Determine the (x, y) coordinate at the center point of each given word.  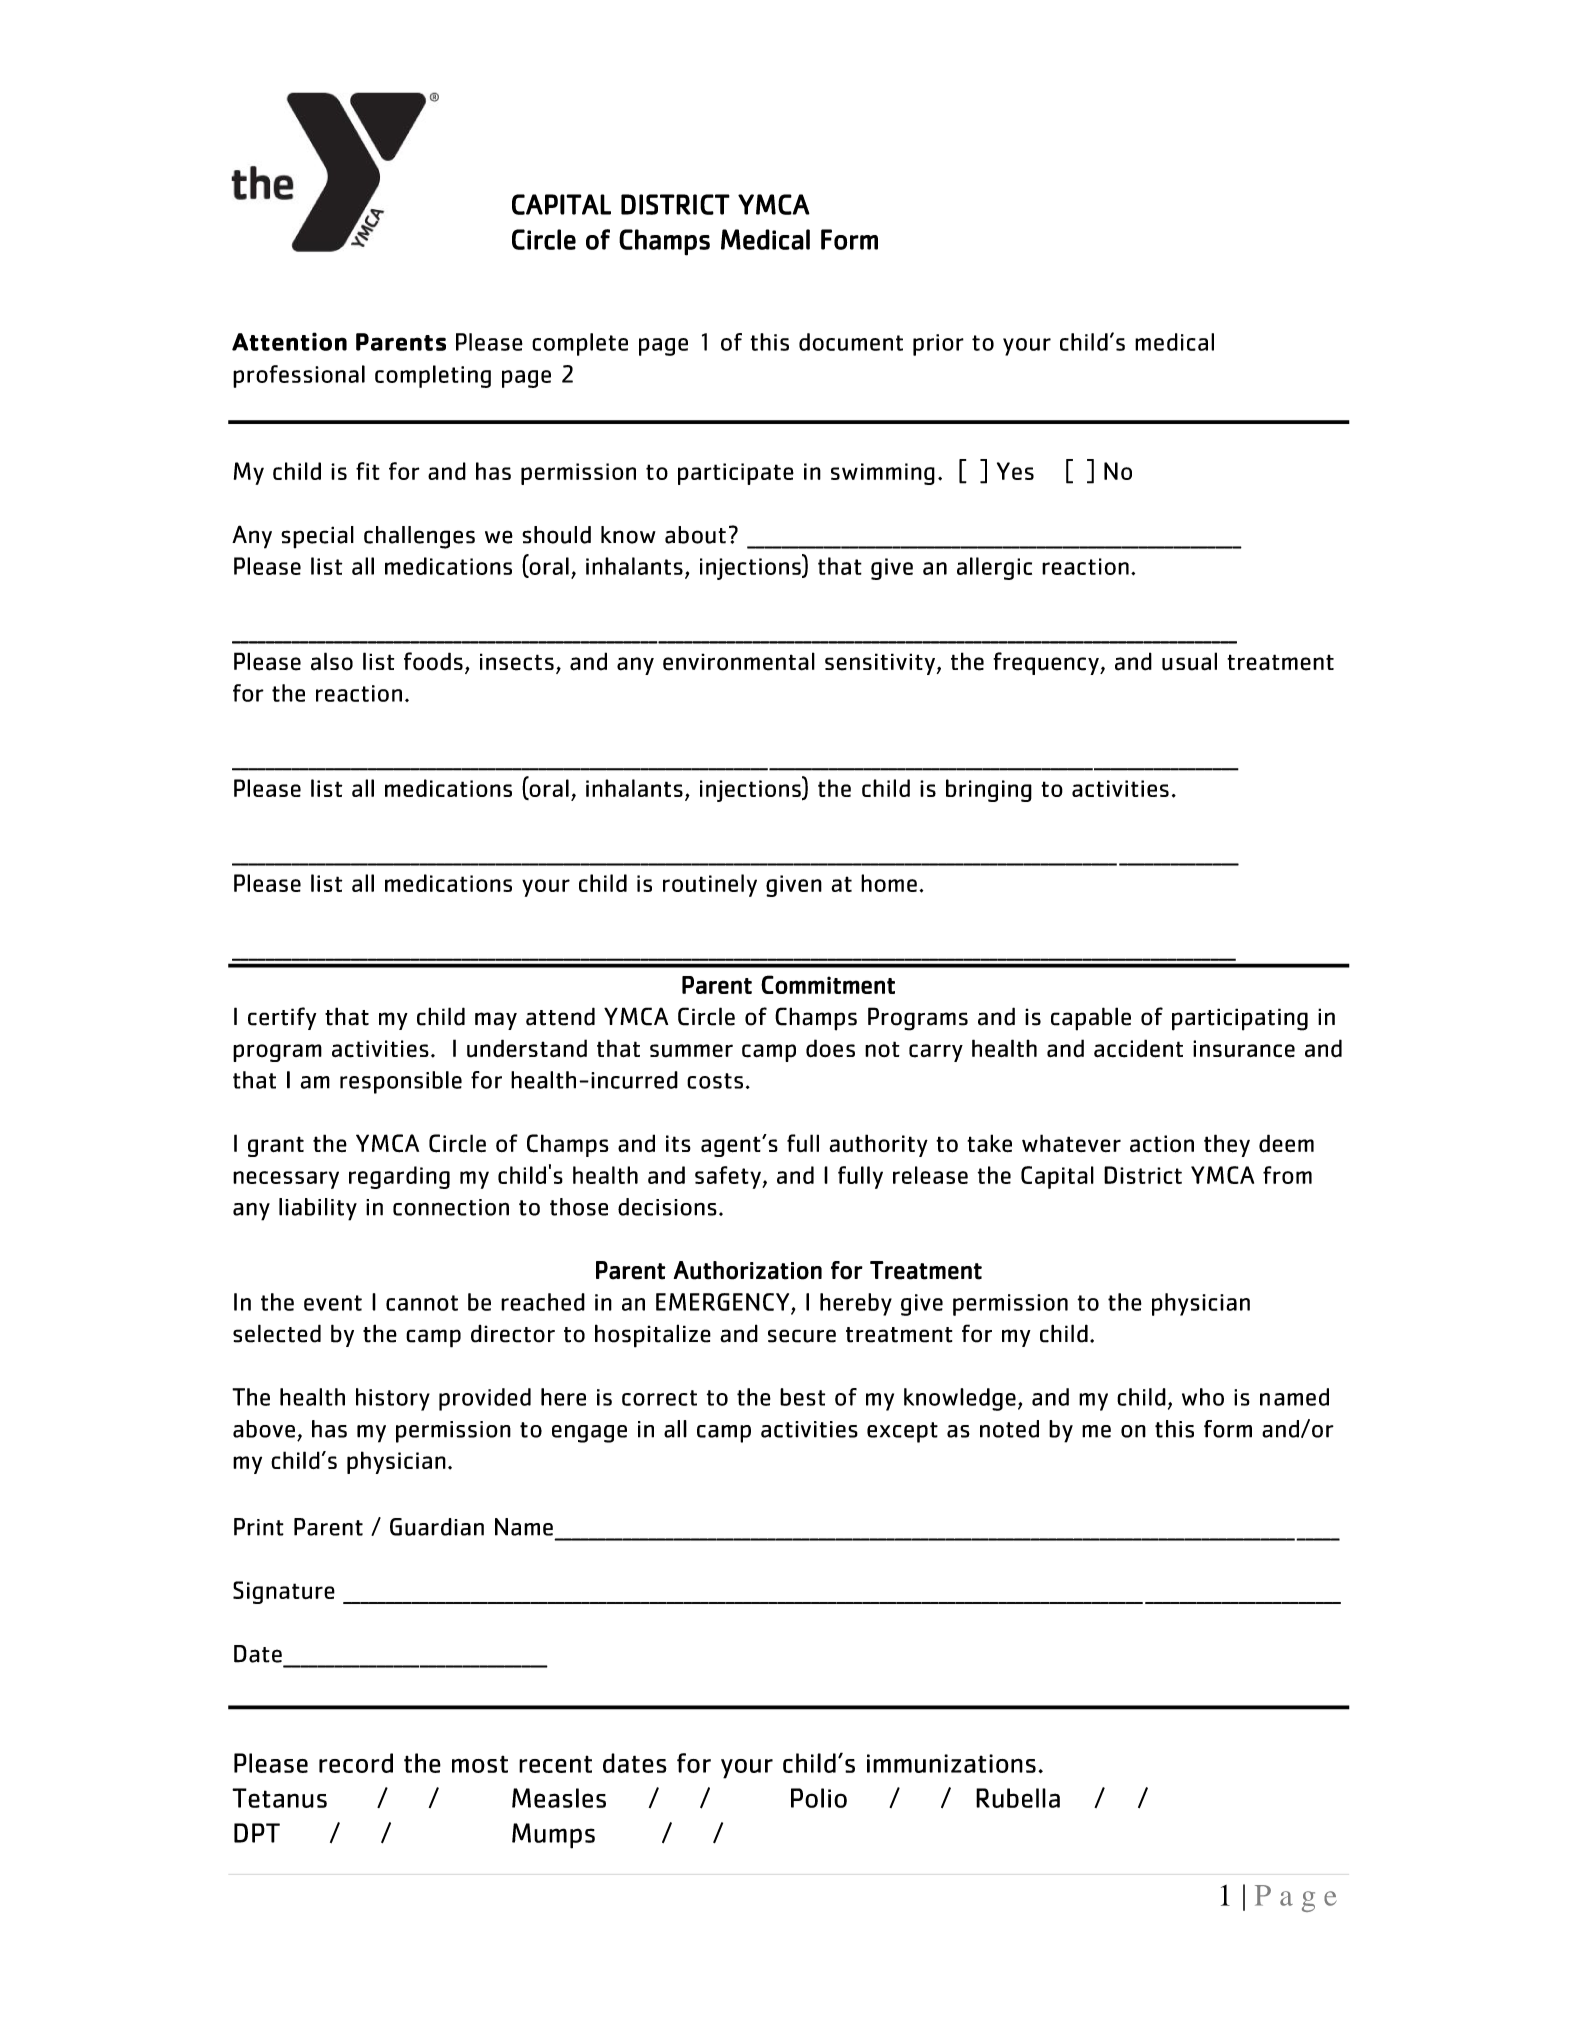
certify (282, 1018)
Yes (1015, 471)
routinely (710, 885)
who (1203, 1397)
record (356, 1763)
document (851, 342)
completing (433, 376)
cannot (422, 1303)
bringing (989, 790)
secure (802, 1336)
